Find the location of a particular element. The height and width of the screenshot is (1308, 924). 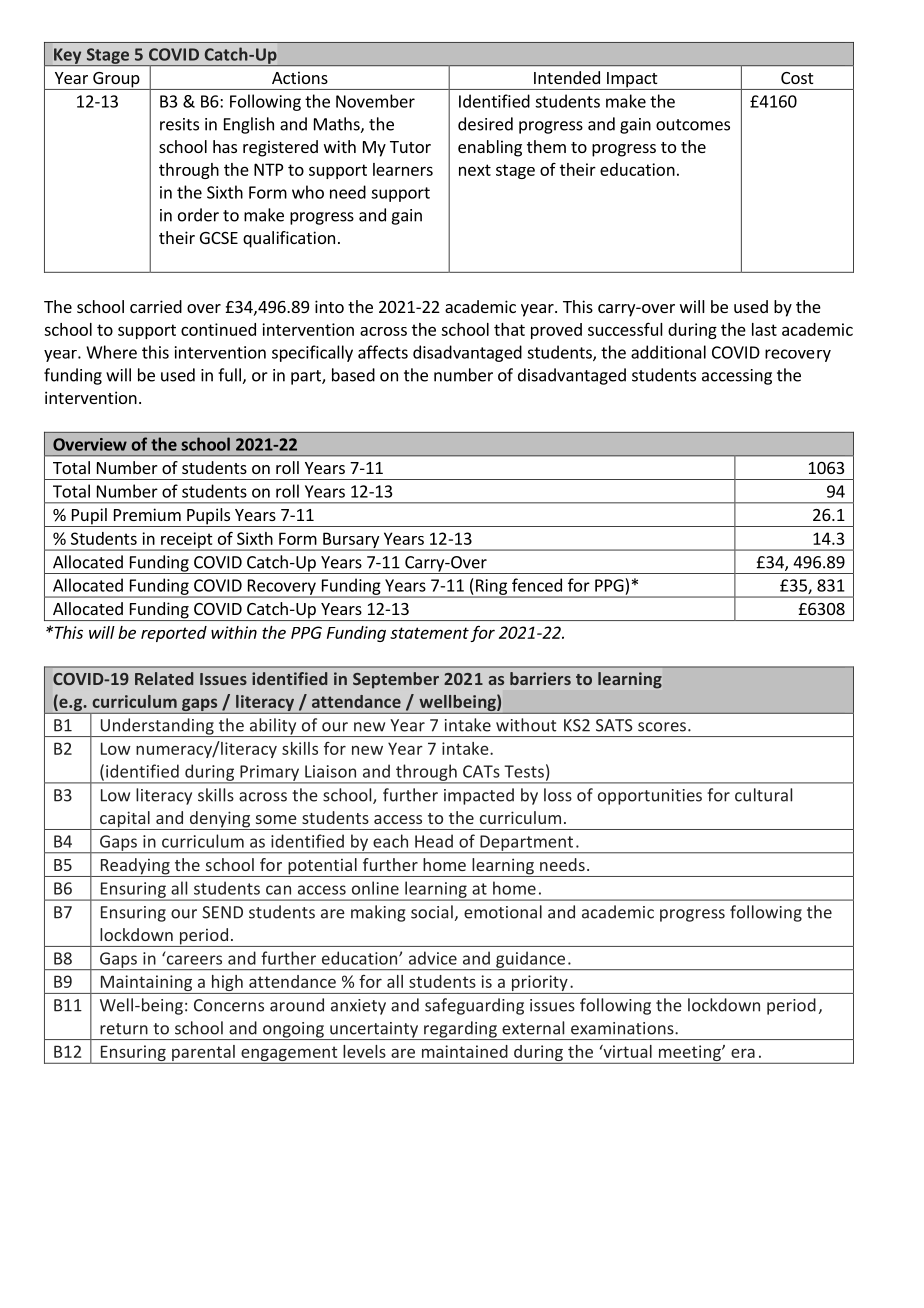

regarding is located at coordinates (460, 1030).
